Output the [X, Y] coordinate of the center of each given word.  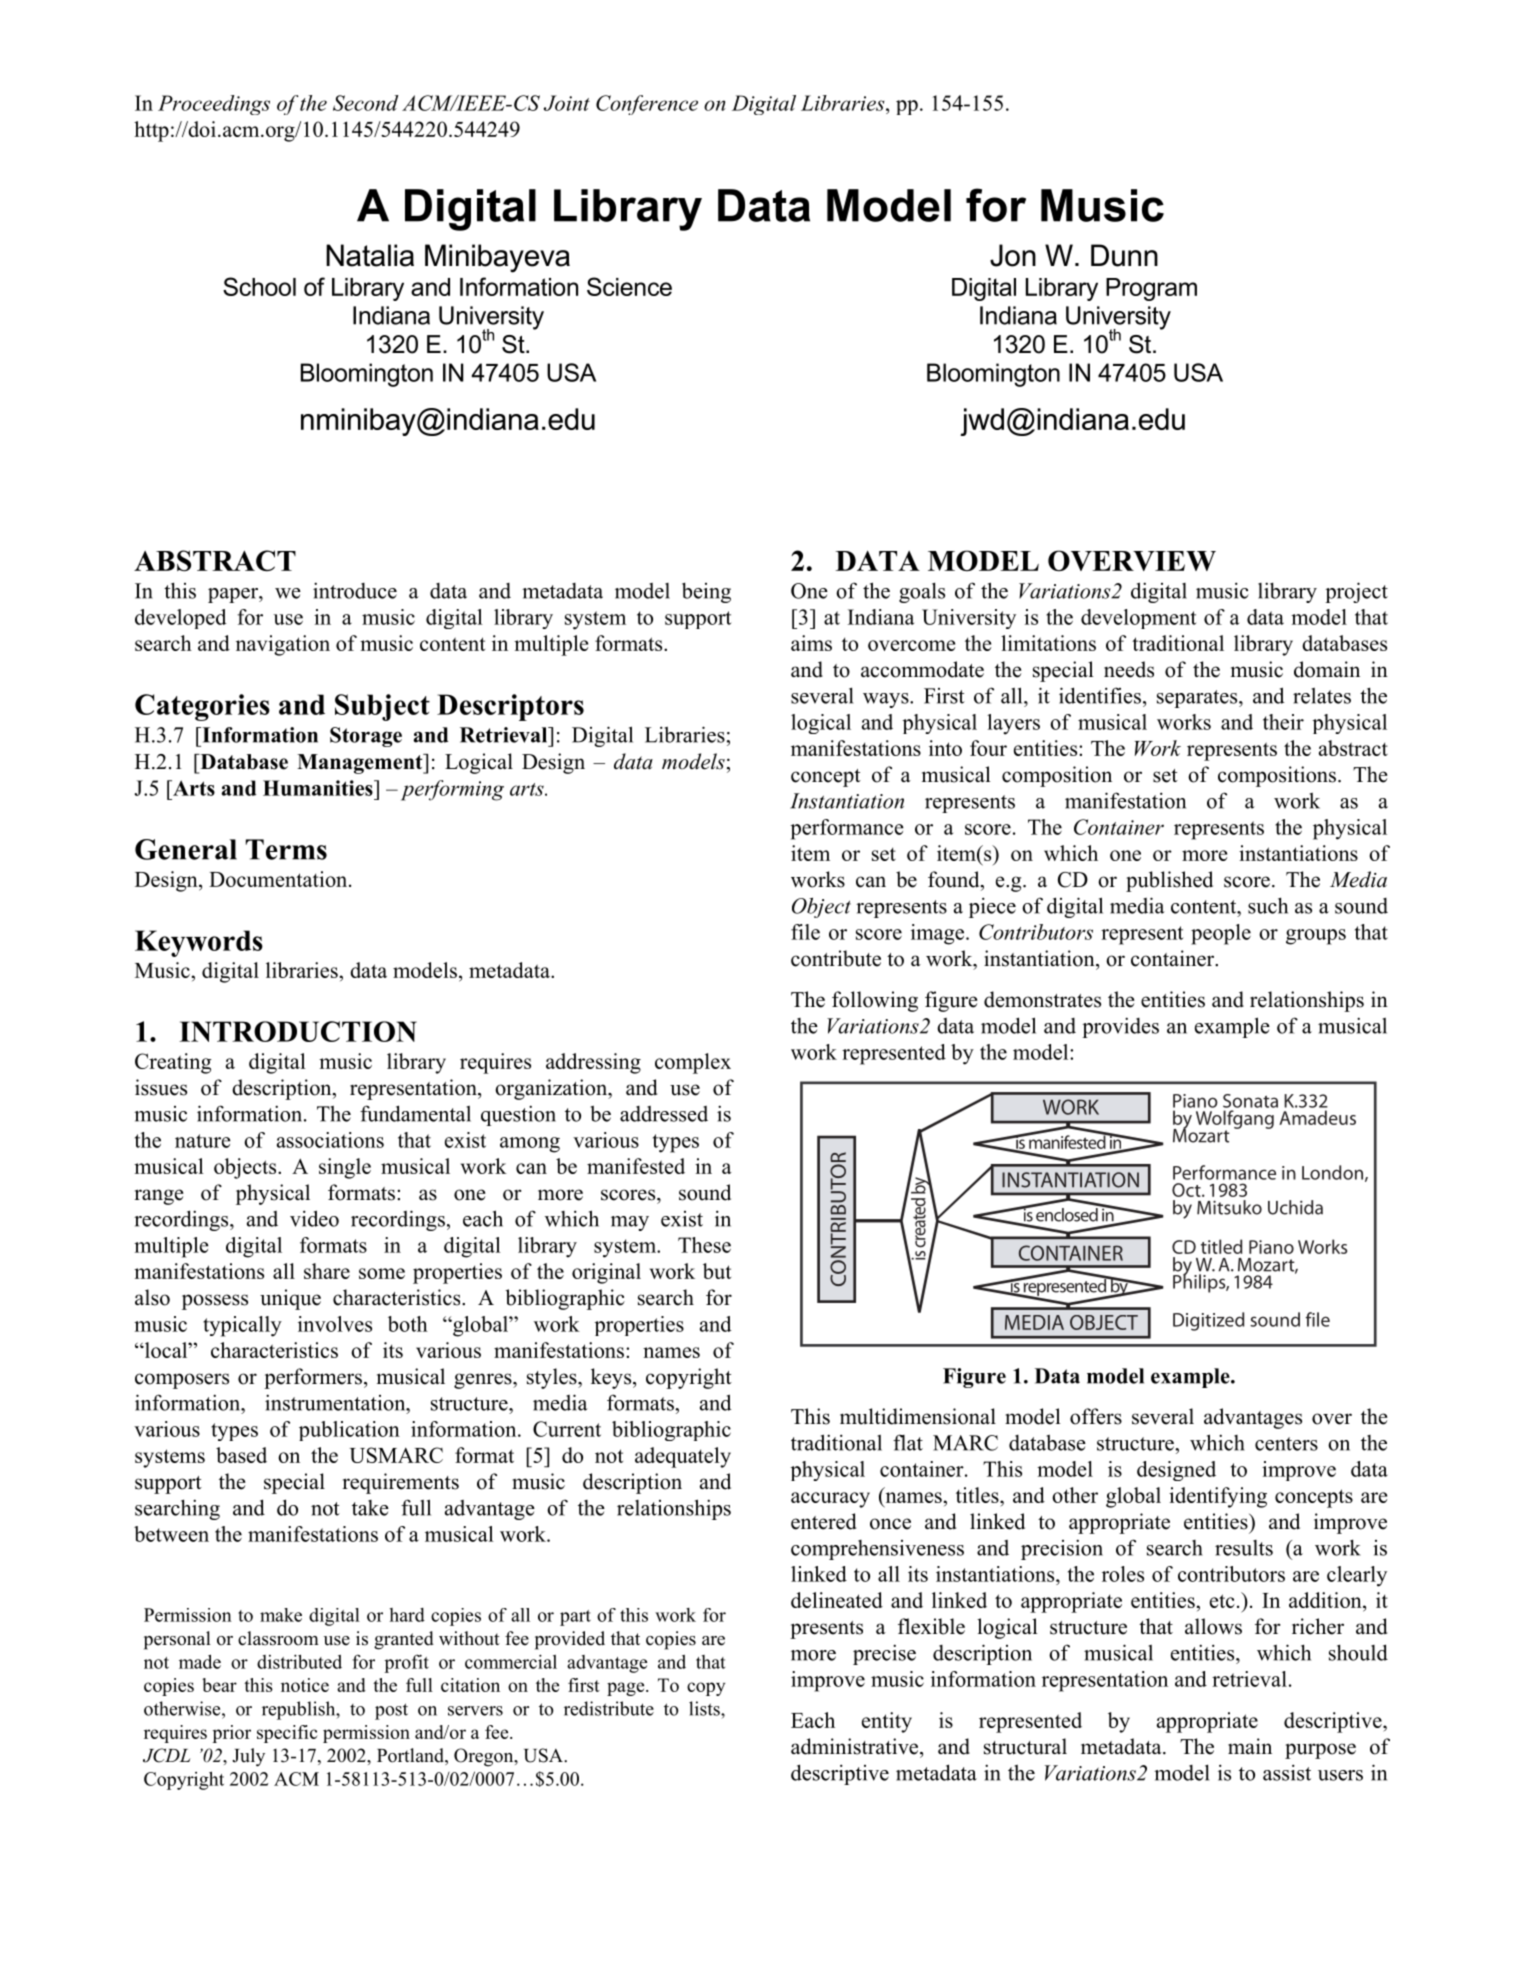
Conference [647, 105]
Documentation [279, 879]
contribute [836, 958]
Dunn [1124, 255]
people [1221, 934]
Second [366, 103]
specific [287, 1734]
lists [705, 1708]
